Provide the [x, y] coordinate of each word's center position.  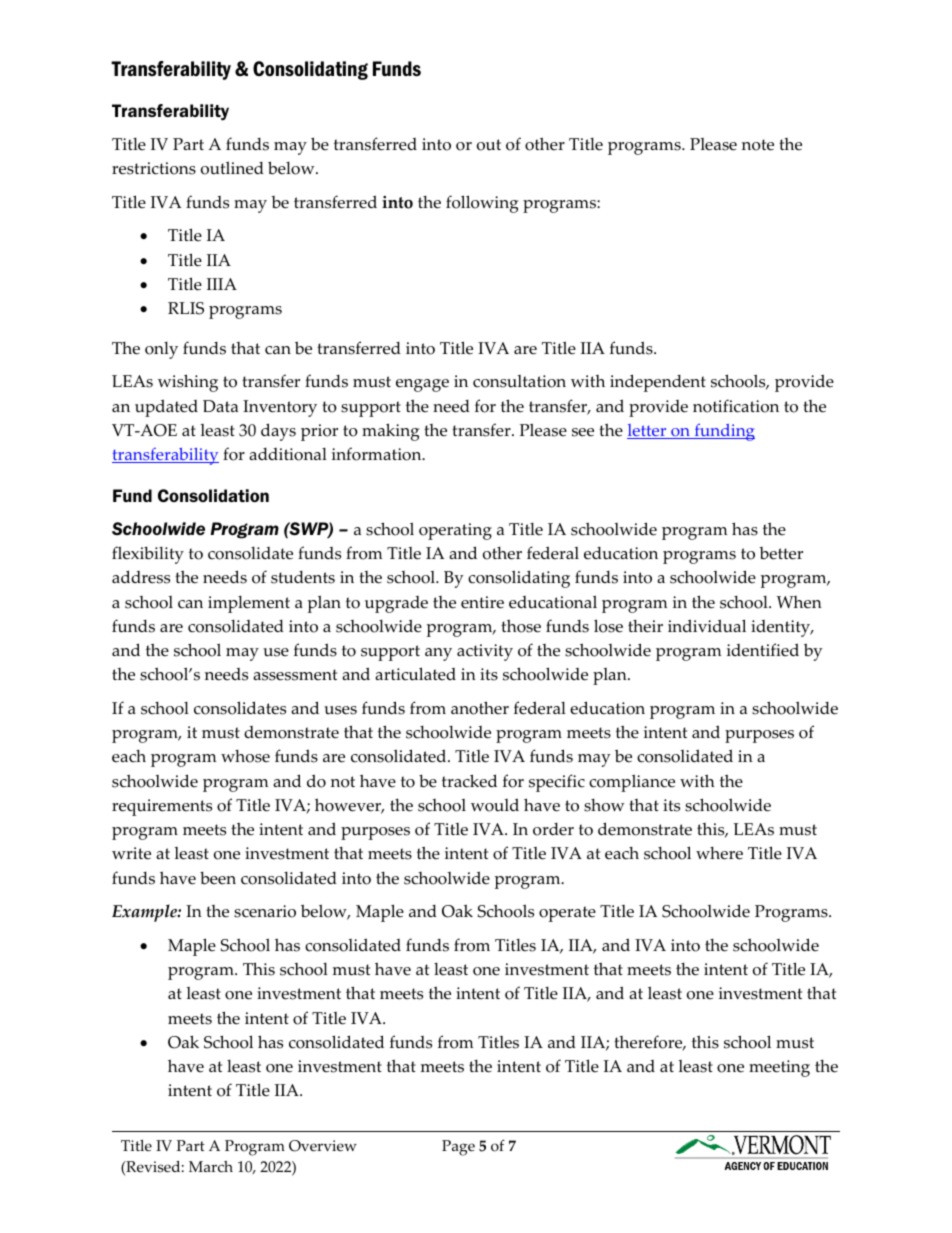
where [719, 853]
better [781, 553]
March [211, 1167]
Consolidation [213, 495]
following [482, 204]
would [495, 805]
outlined [232, 168]
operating [455, 531]
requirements [162, 807]
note [758, 145]
